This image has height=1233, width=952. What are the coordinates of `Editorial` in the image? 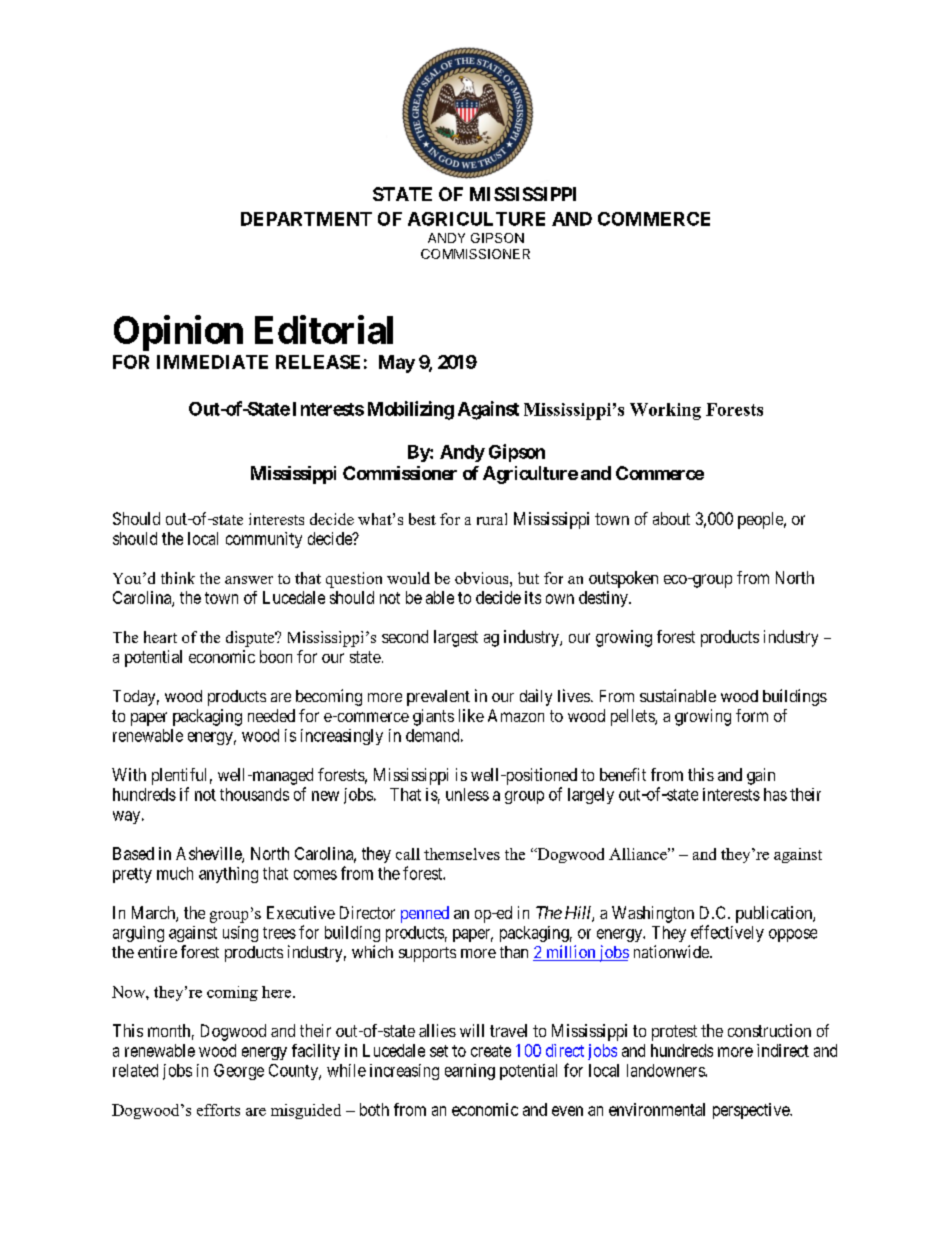 It's located at (324, 329).
